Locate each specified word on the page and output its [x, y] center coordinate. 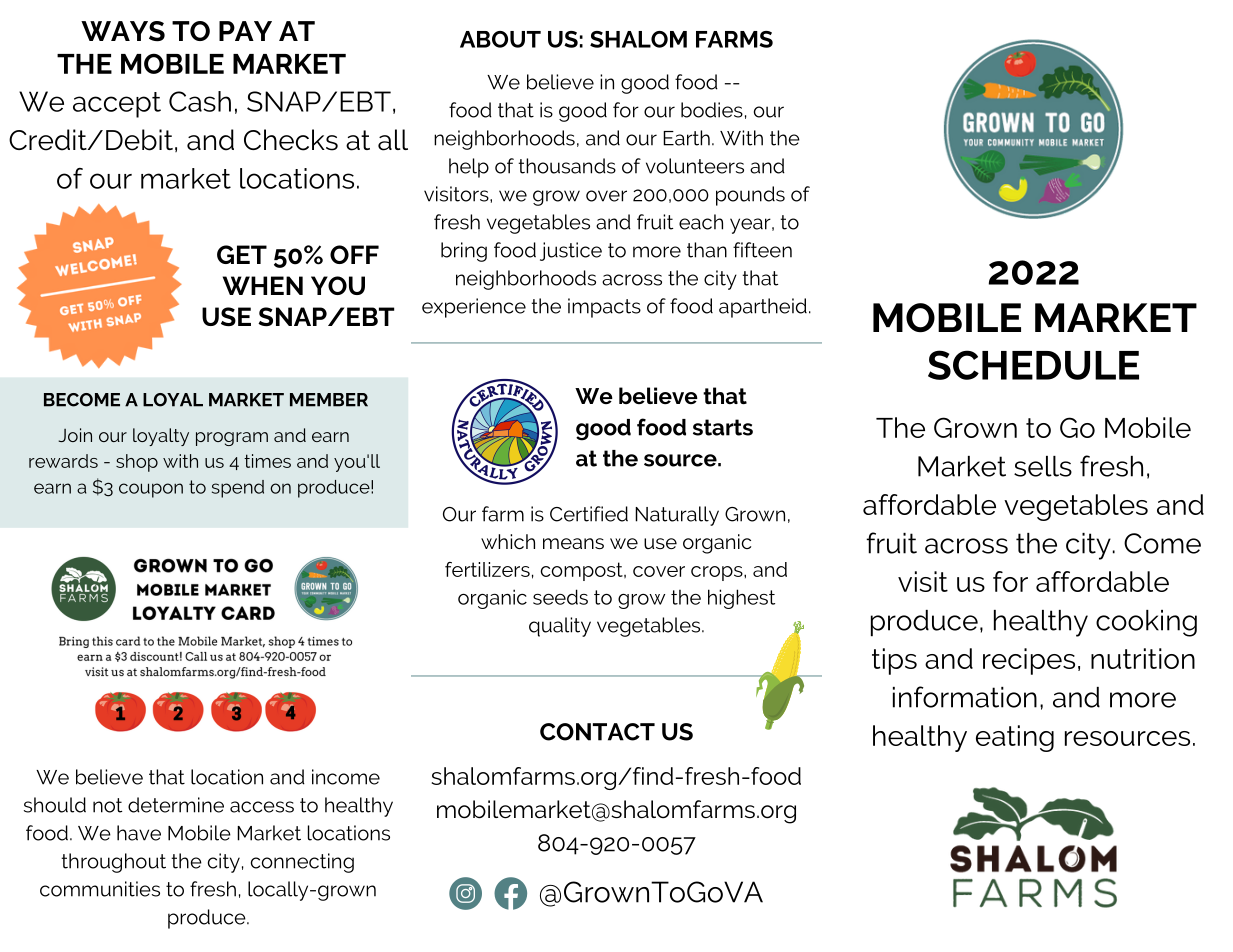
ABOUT [500, 39]
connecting [302, 863]
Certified [589, 514]
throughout [113, 863]
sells [1043, 466]
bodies [712, 110]
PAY [245, 31]
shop [137, 463]
